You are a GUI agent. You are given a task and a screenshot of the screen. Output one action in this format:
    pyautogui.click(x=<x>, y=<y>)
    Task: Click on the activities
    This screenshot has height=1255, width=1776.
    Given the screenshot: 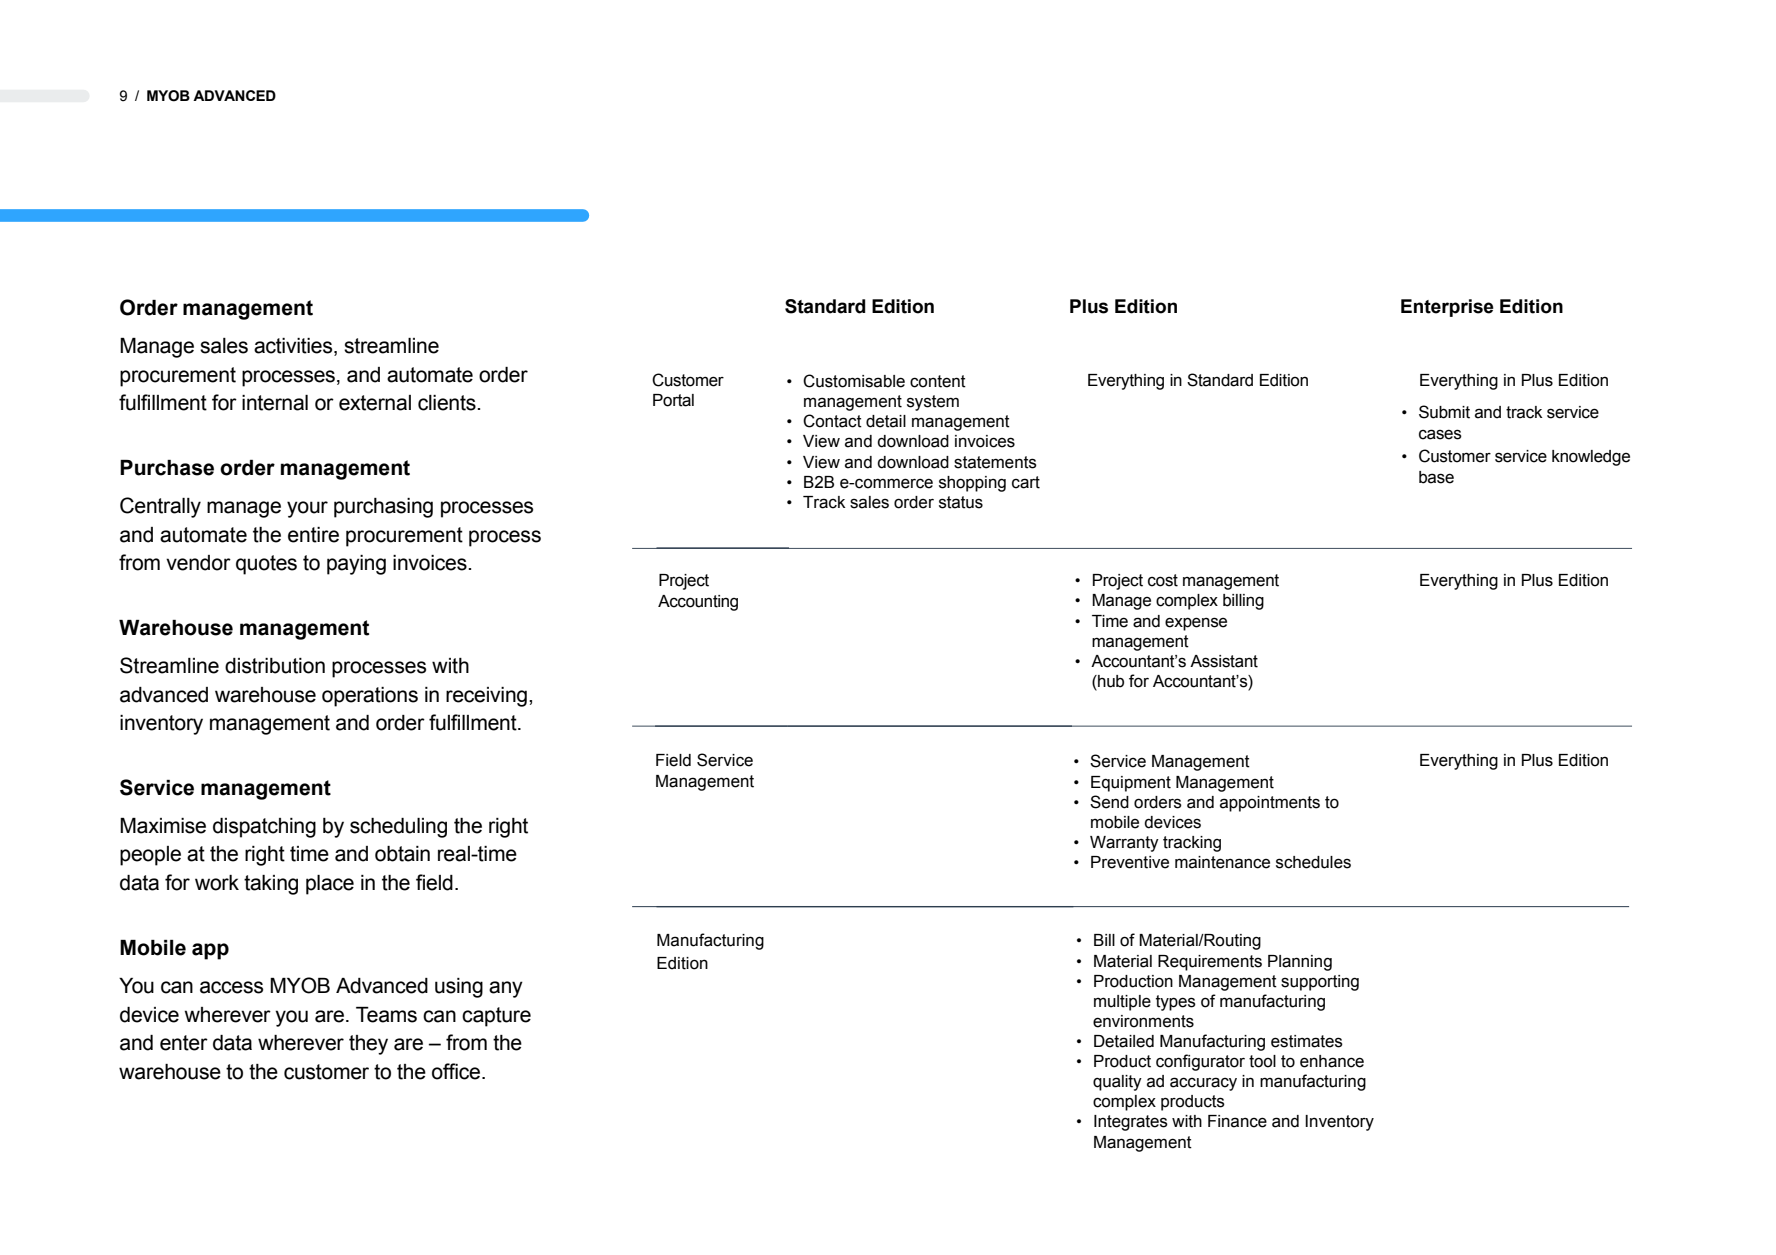 What is the action you would take?
    pyautogui.click(x=294, y=347)
